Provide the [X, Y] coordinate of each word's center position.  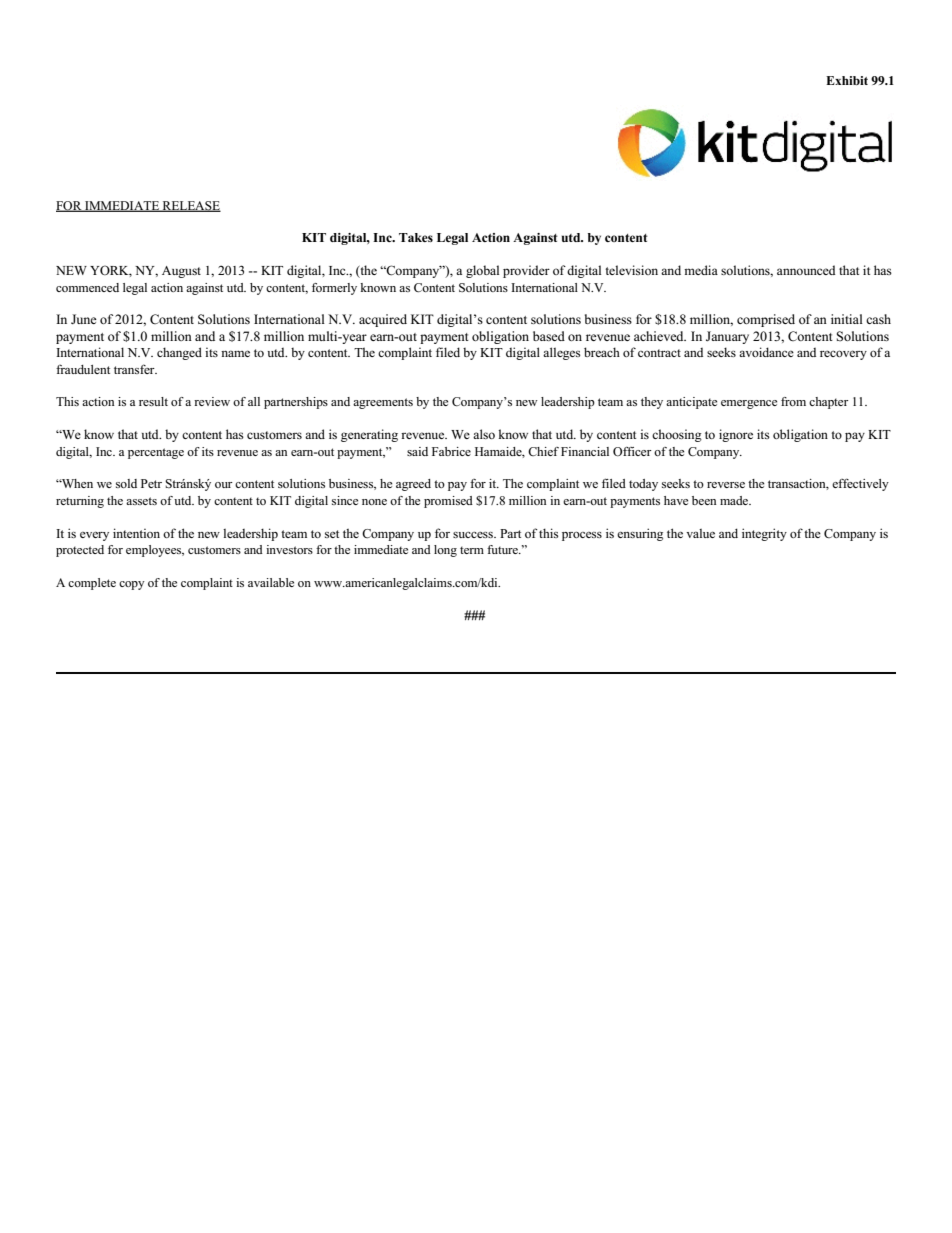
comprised [766, 320]
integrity [764, 534]
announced [806, 270]
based [549, 336]
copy [132, 585]
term [472, 550]
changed [179, 353]
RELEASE [191, 206]
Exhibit [847, 80]
